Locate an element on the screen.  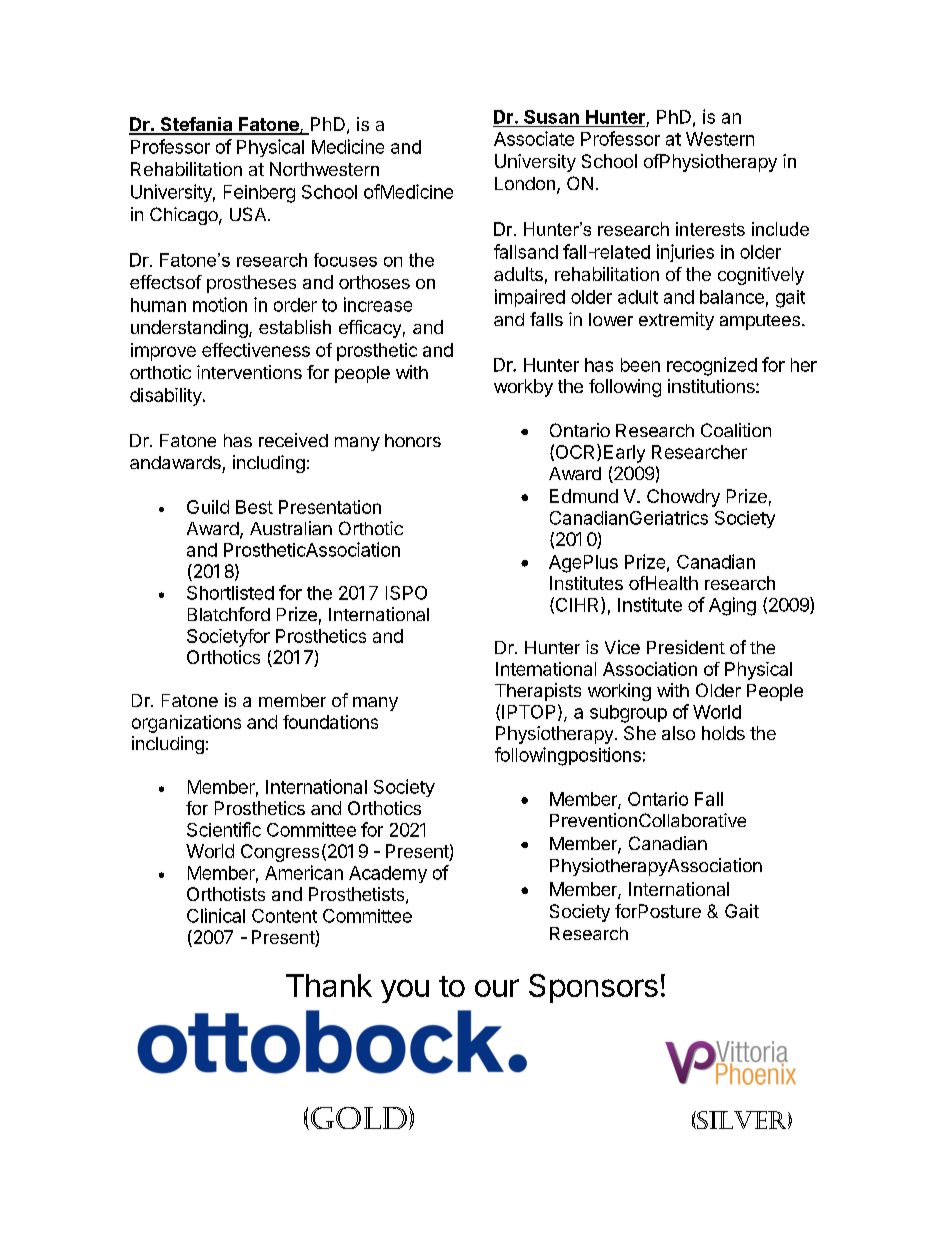
Therapists is located at coordinates (538, 692).
